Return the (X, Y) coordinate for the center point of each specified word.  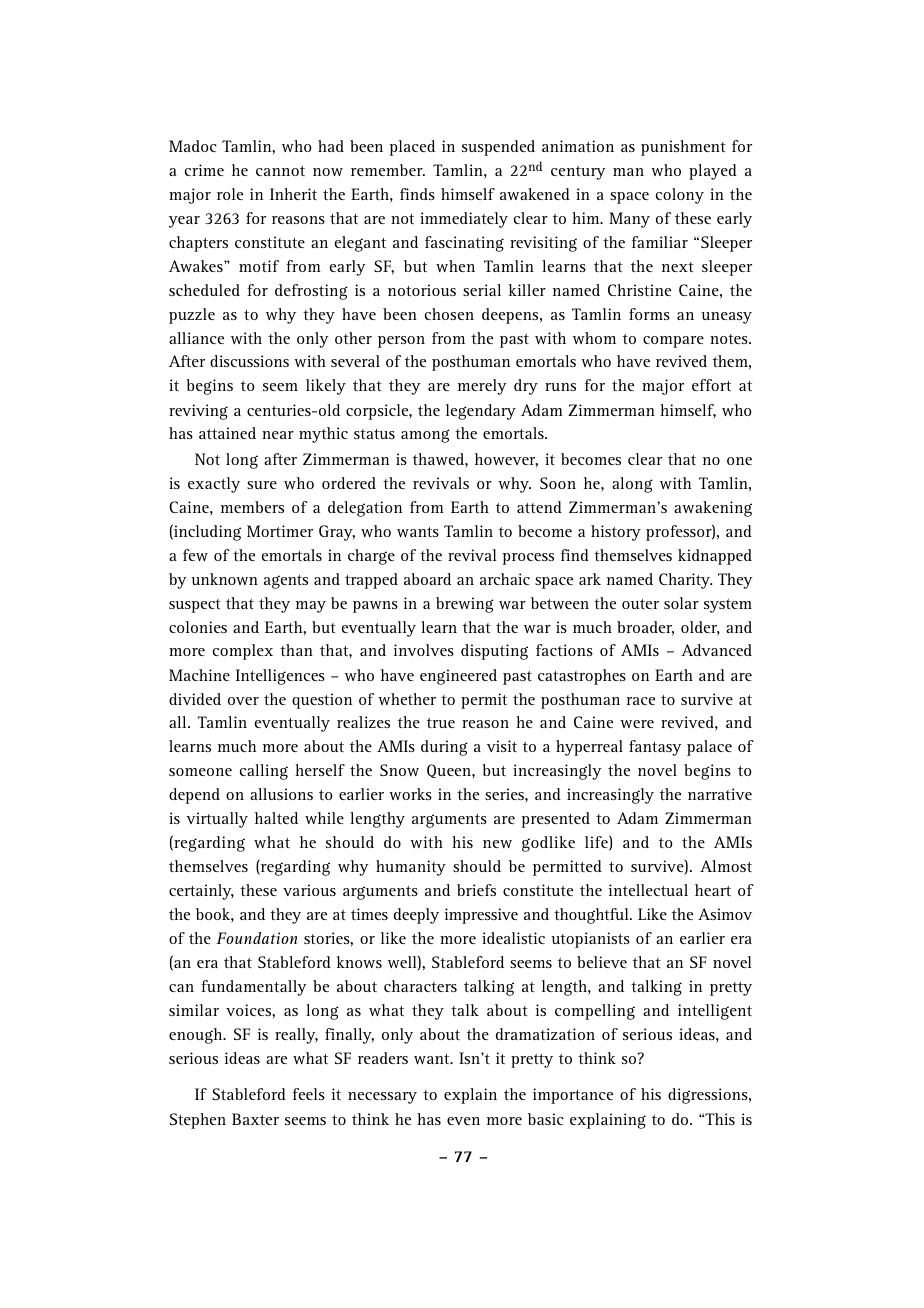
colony (680, 196)
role (230, 194)
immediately (464, 220)
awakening (713, 509)
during (444, 748)
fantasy (655, 748)
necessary (382, 1098)
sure (262, 485)
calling (264, 772)
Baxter (255, 1119)
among (425, 436)
